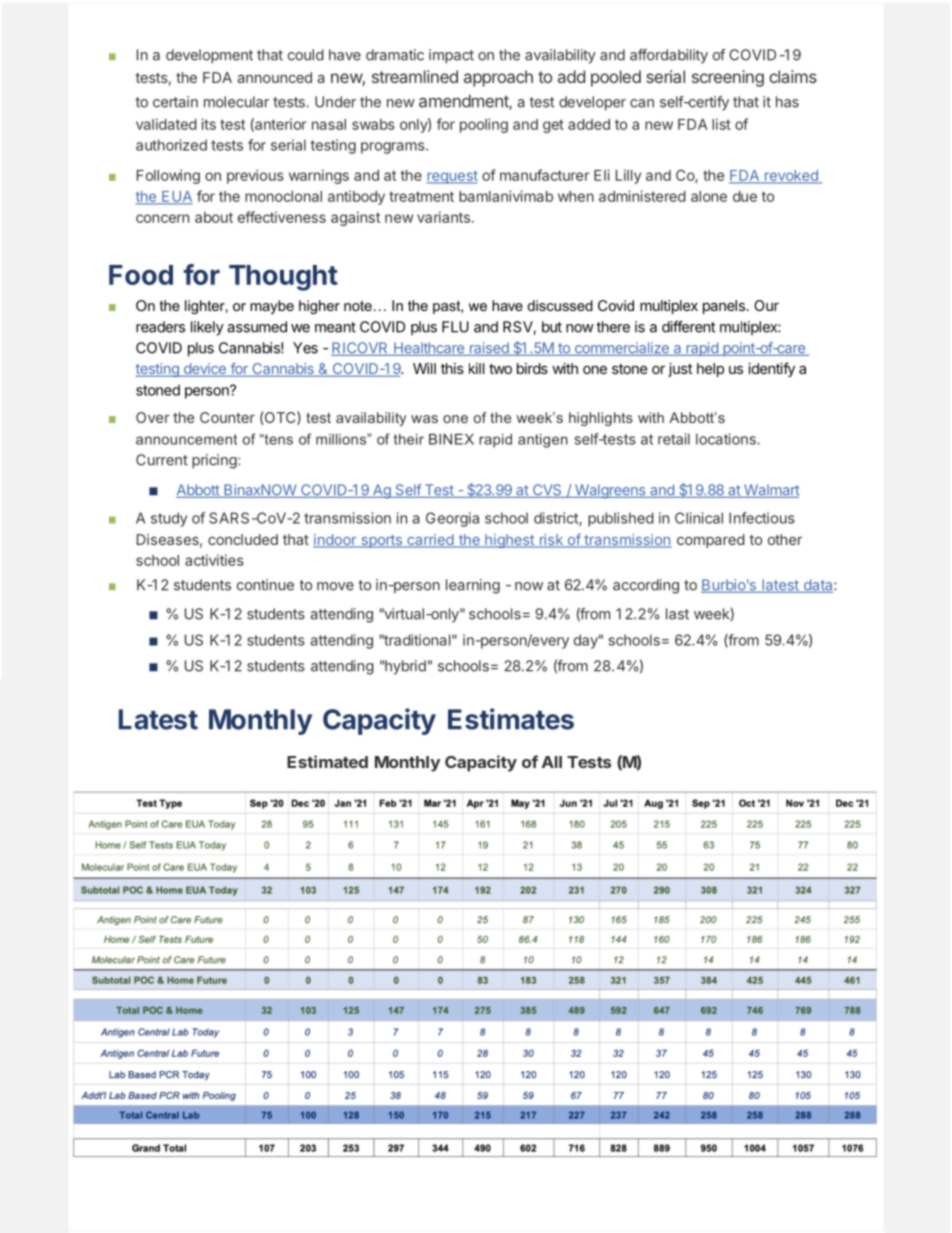  I want to click on about, so click(214, 217).
